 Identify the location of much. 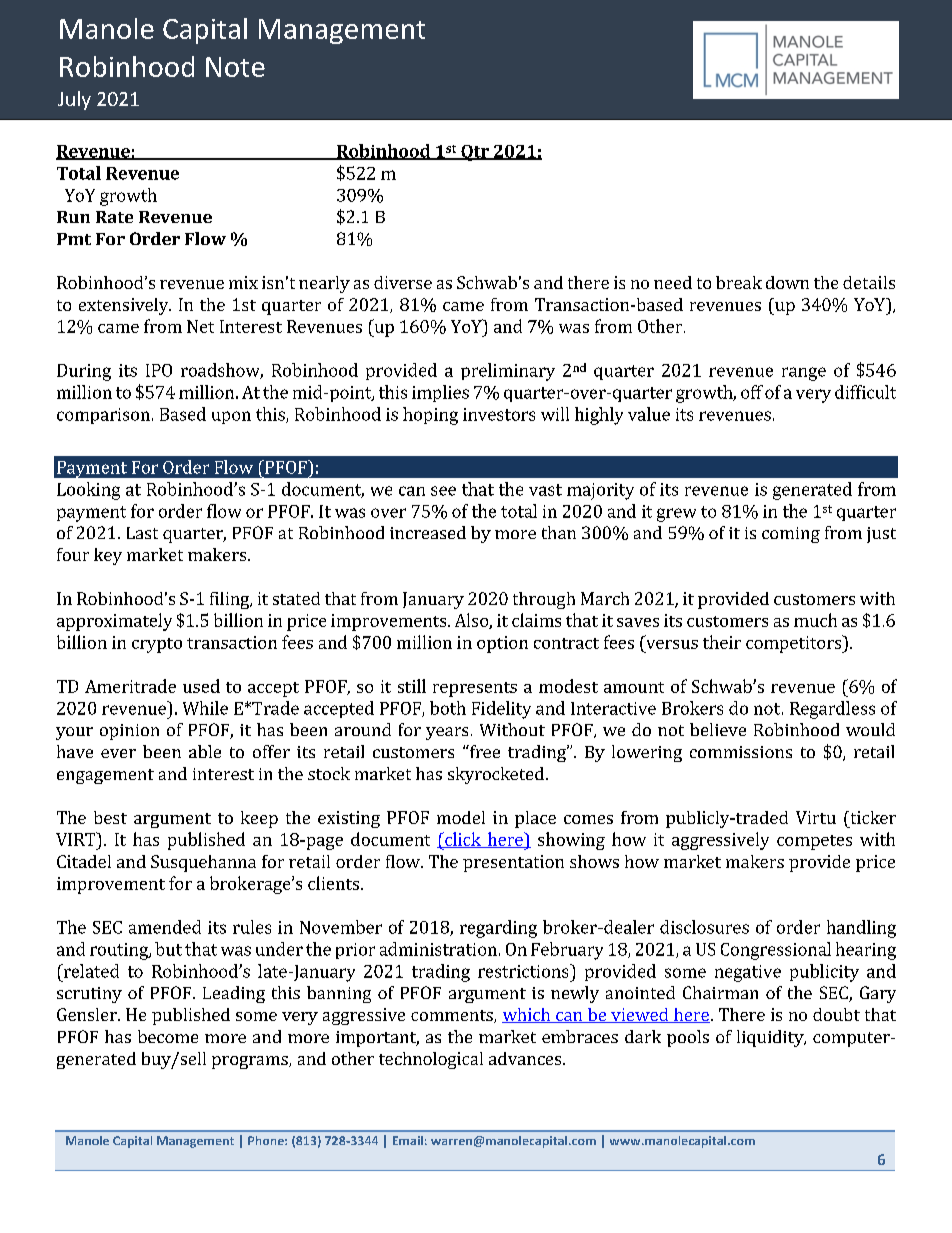
(815, 620).
